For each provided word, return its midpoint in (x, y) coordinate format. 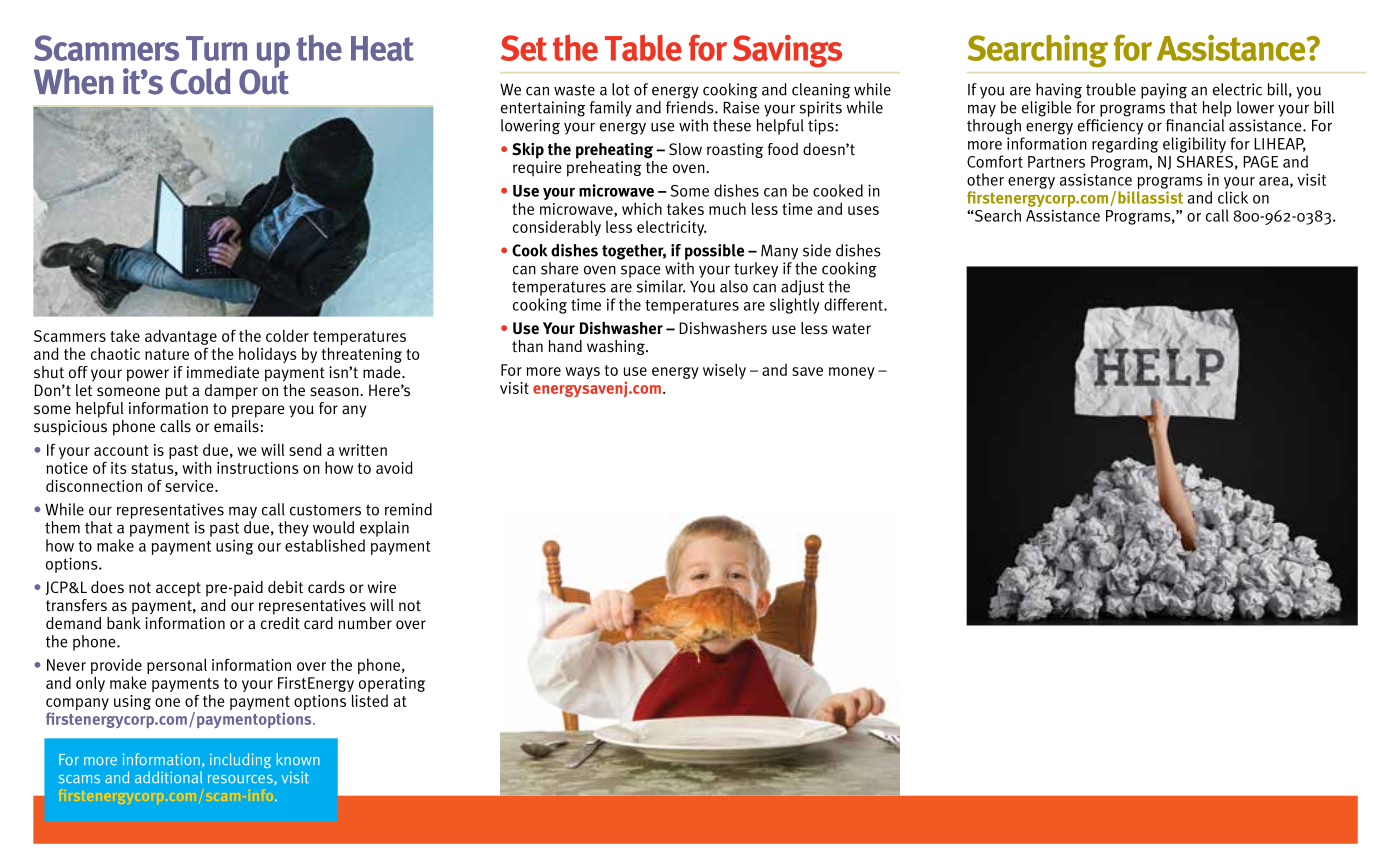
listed (370, 700)
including (240, 760)
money (852, 373)
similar (661, 286)
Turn (216, 48)
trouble (1111, 89)
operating (392, 686)
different (854, 304)
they (293, 529)
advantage (181, 337)
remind (408, 509)
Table (643, 47)
